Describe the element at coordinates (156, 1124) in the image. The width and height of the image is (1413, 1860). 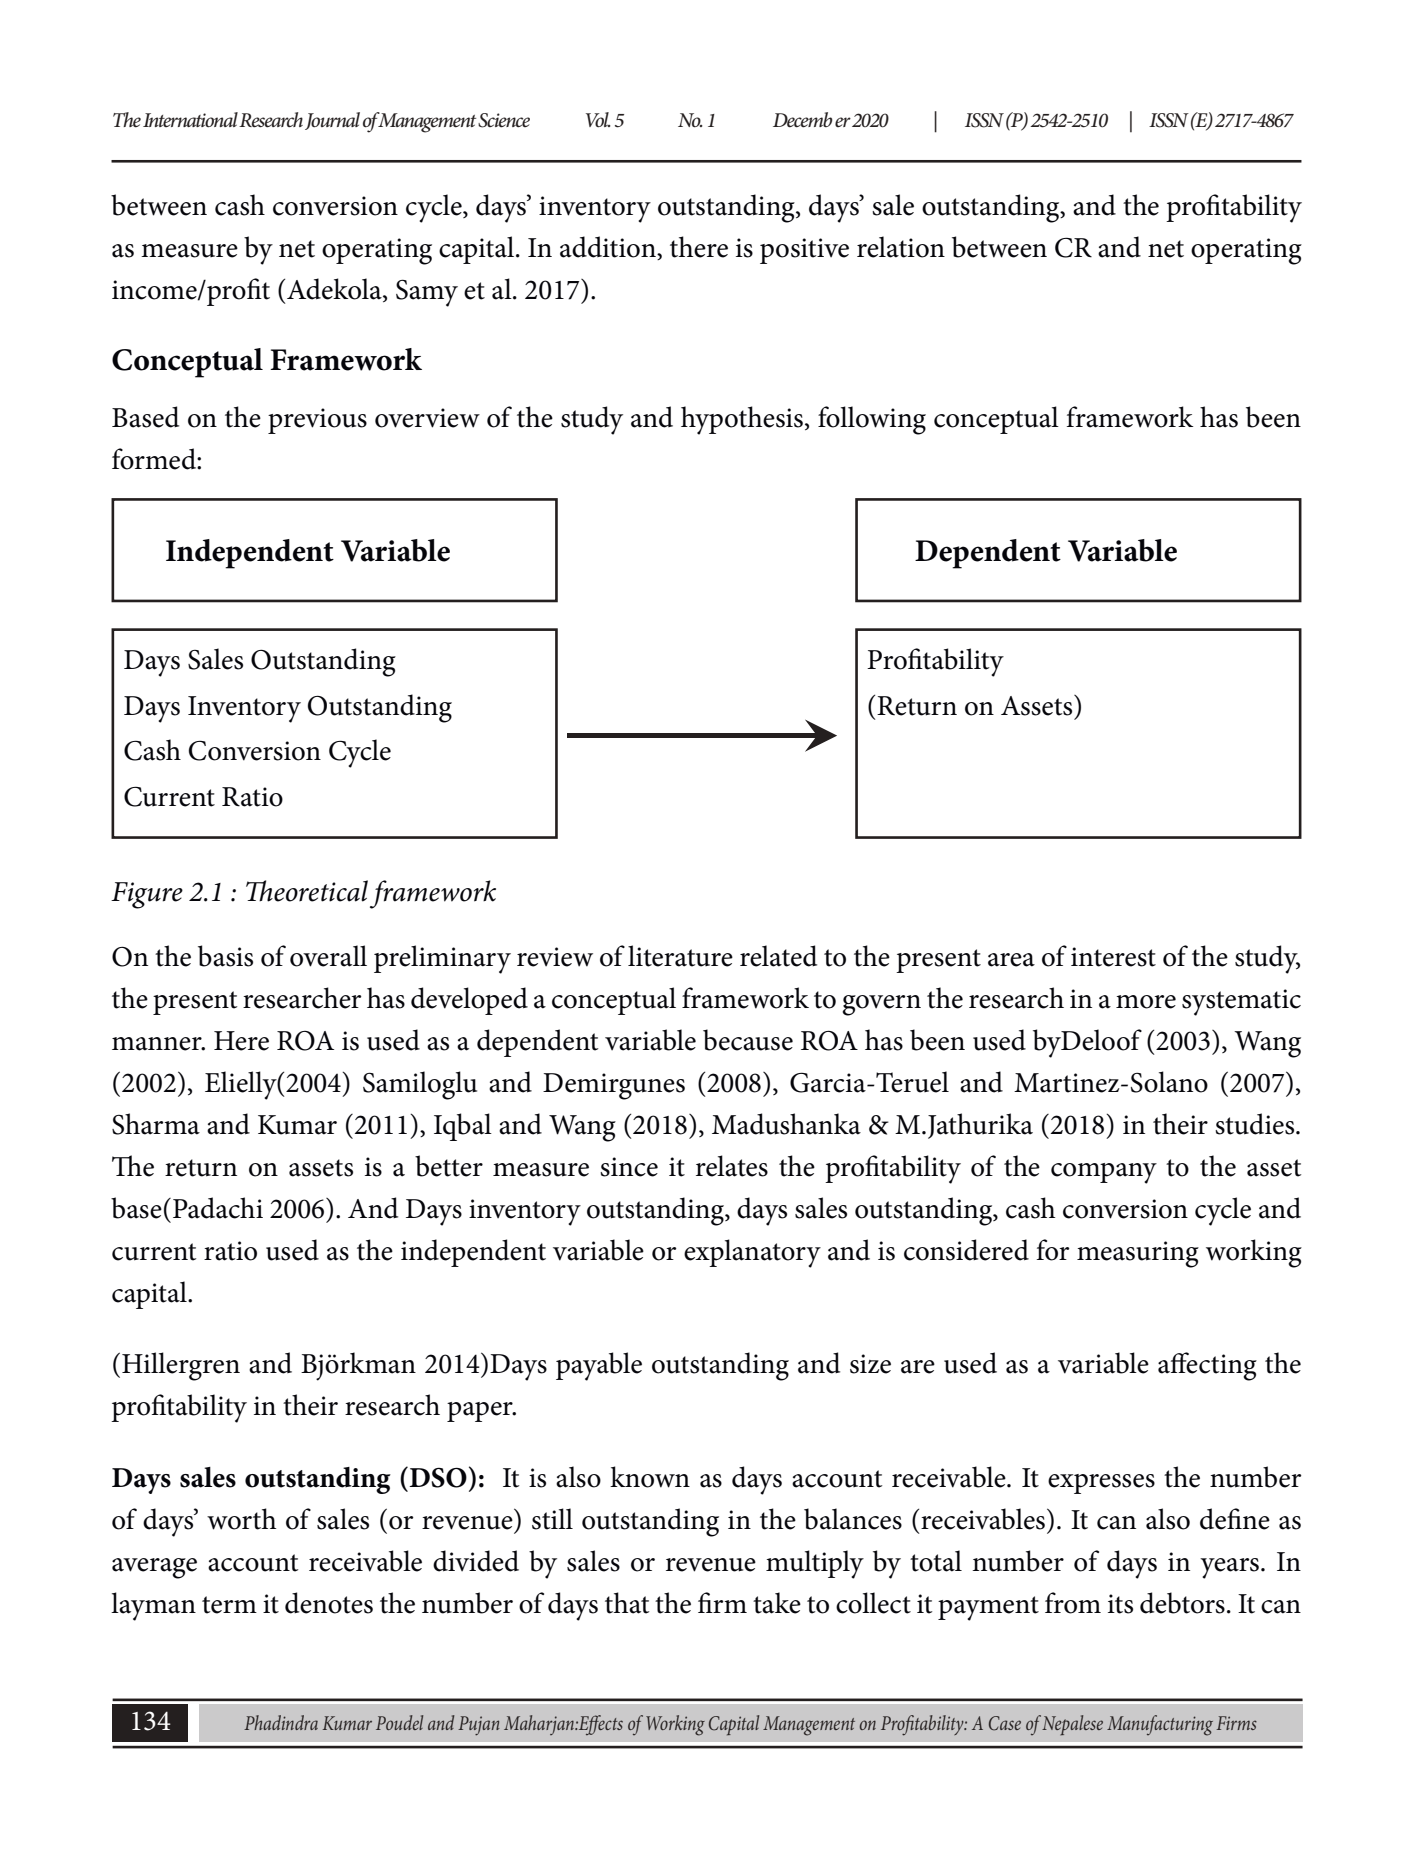
I see `Sharma` at that location.
